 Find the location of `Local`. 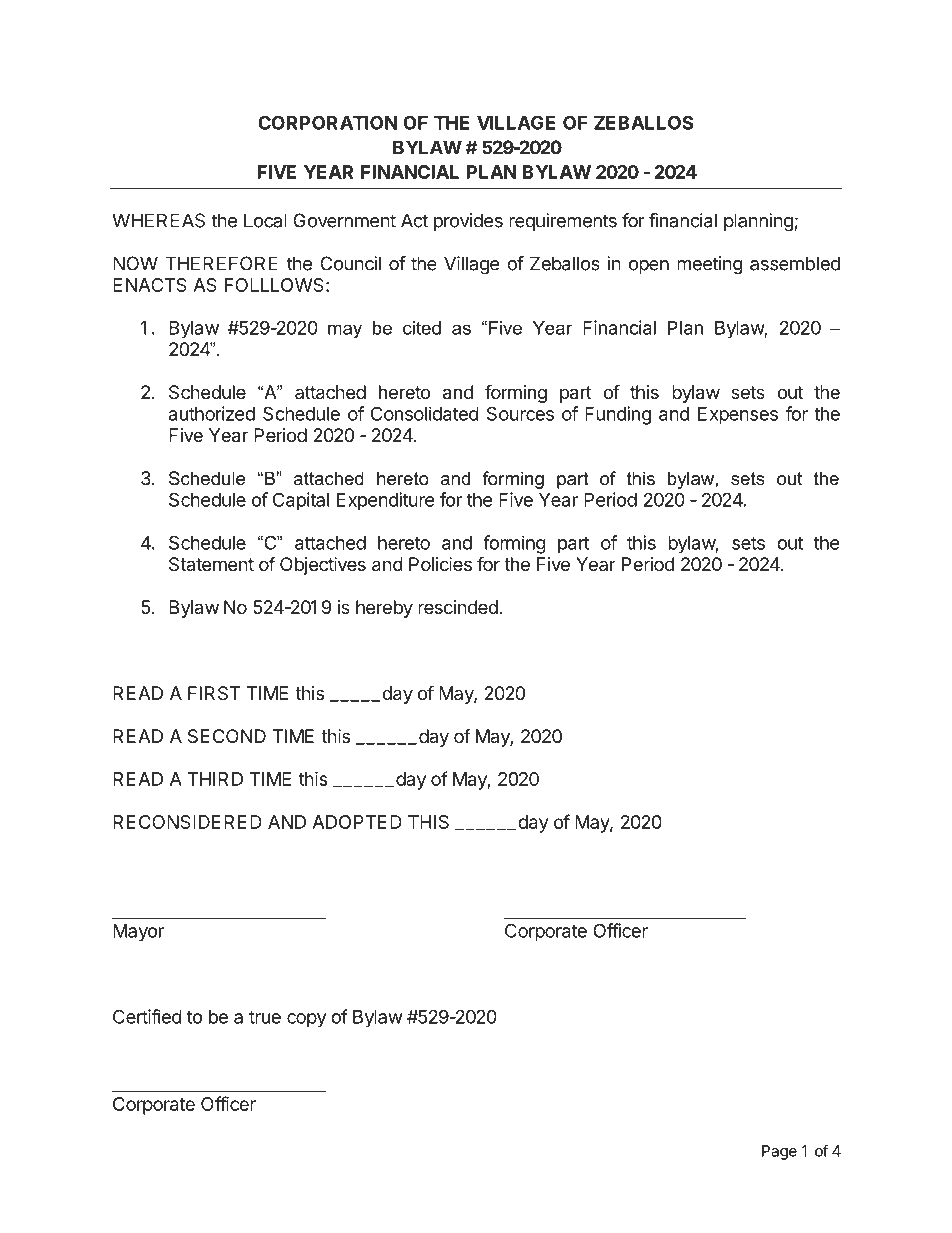

Local is located at coordinates (265, 220).
